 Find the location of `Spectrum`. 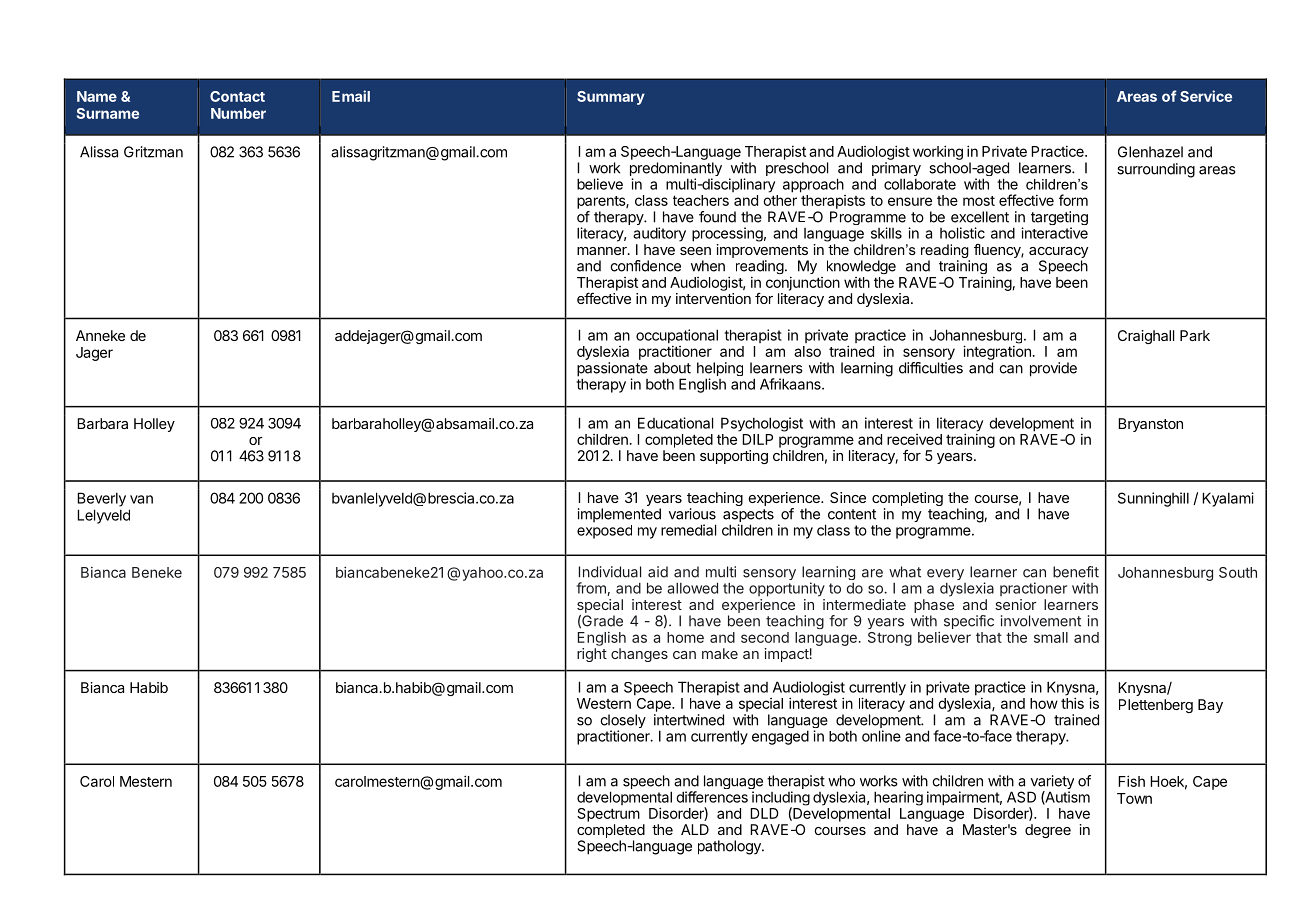

Spectrum is located at coordinates (608, 815).
